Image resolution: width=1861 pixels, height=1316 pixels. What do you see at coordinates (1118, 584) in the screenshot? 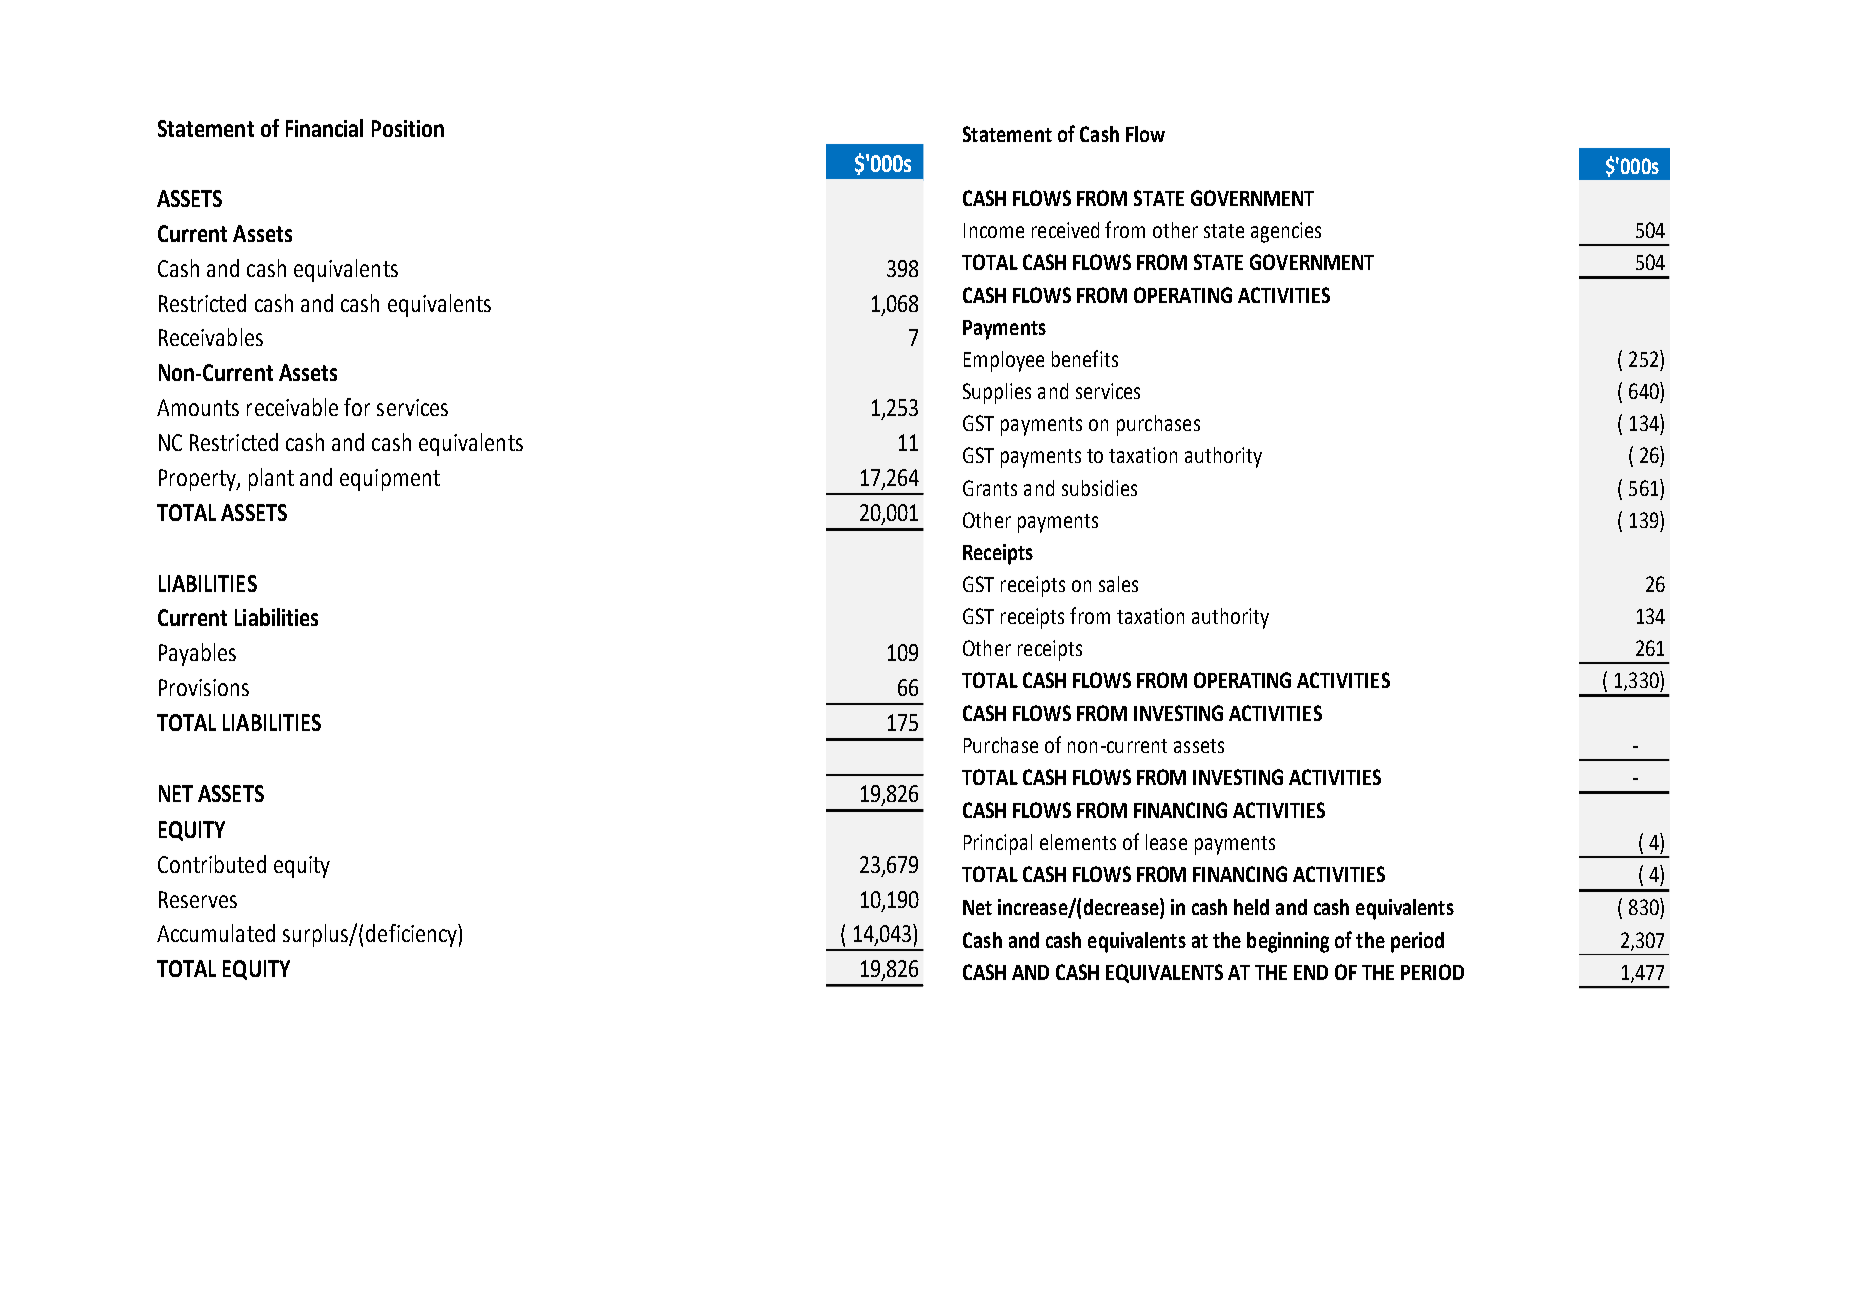
I see `sales` at bounding box center [1118, 584].
